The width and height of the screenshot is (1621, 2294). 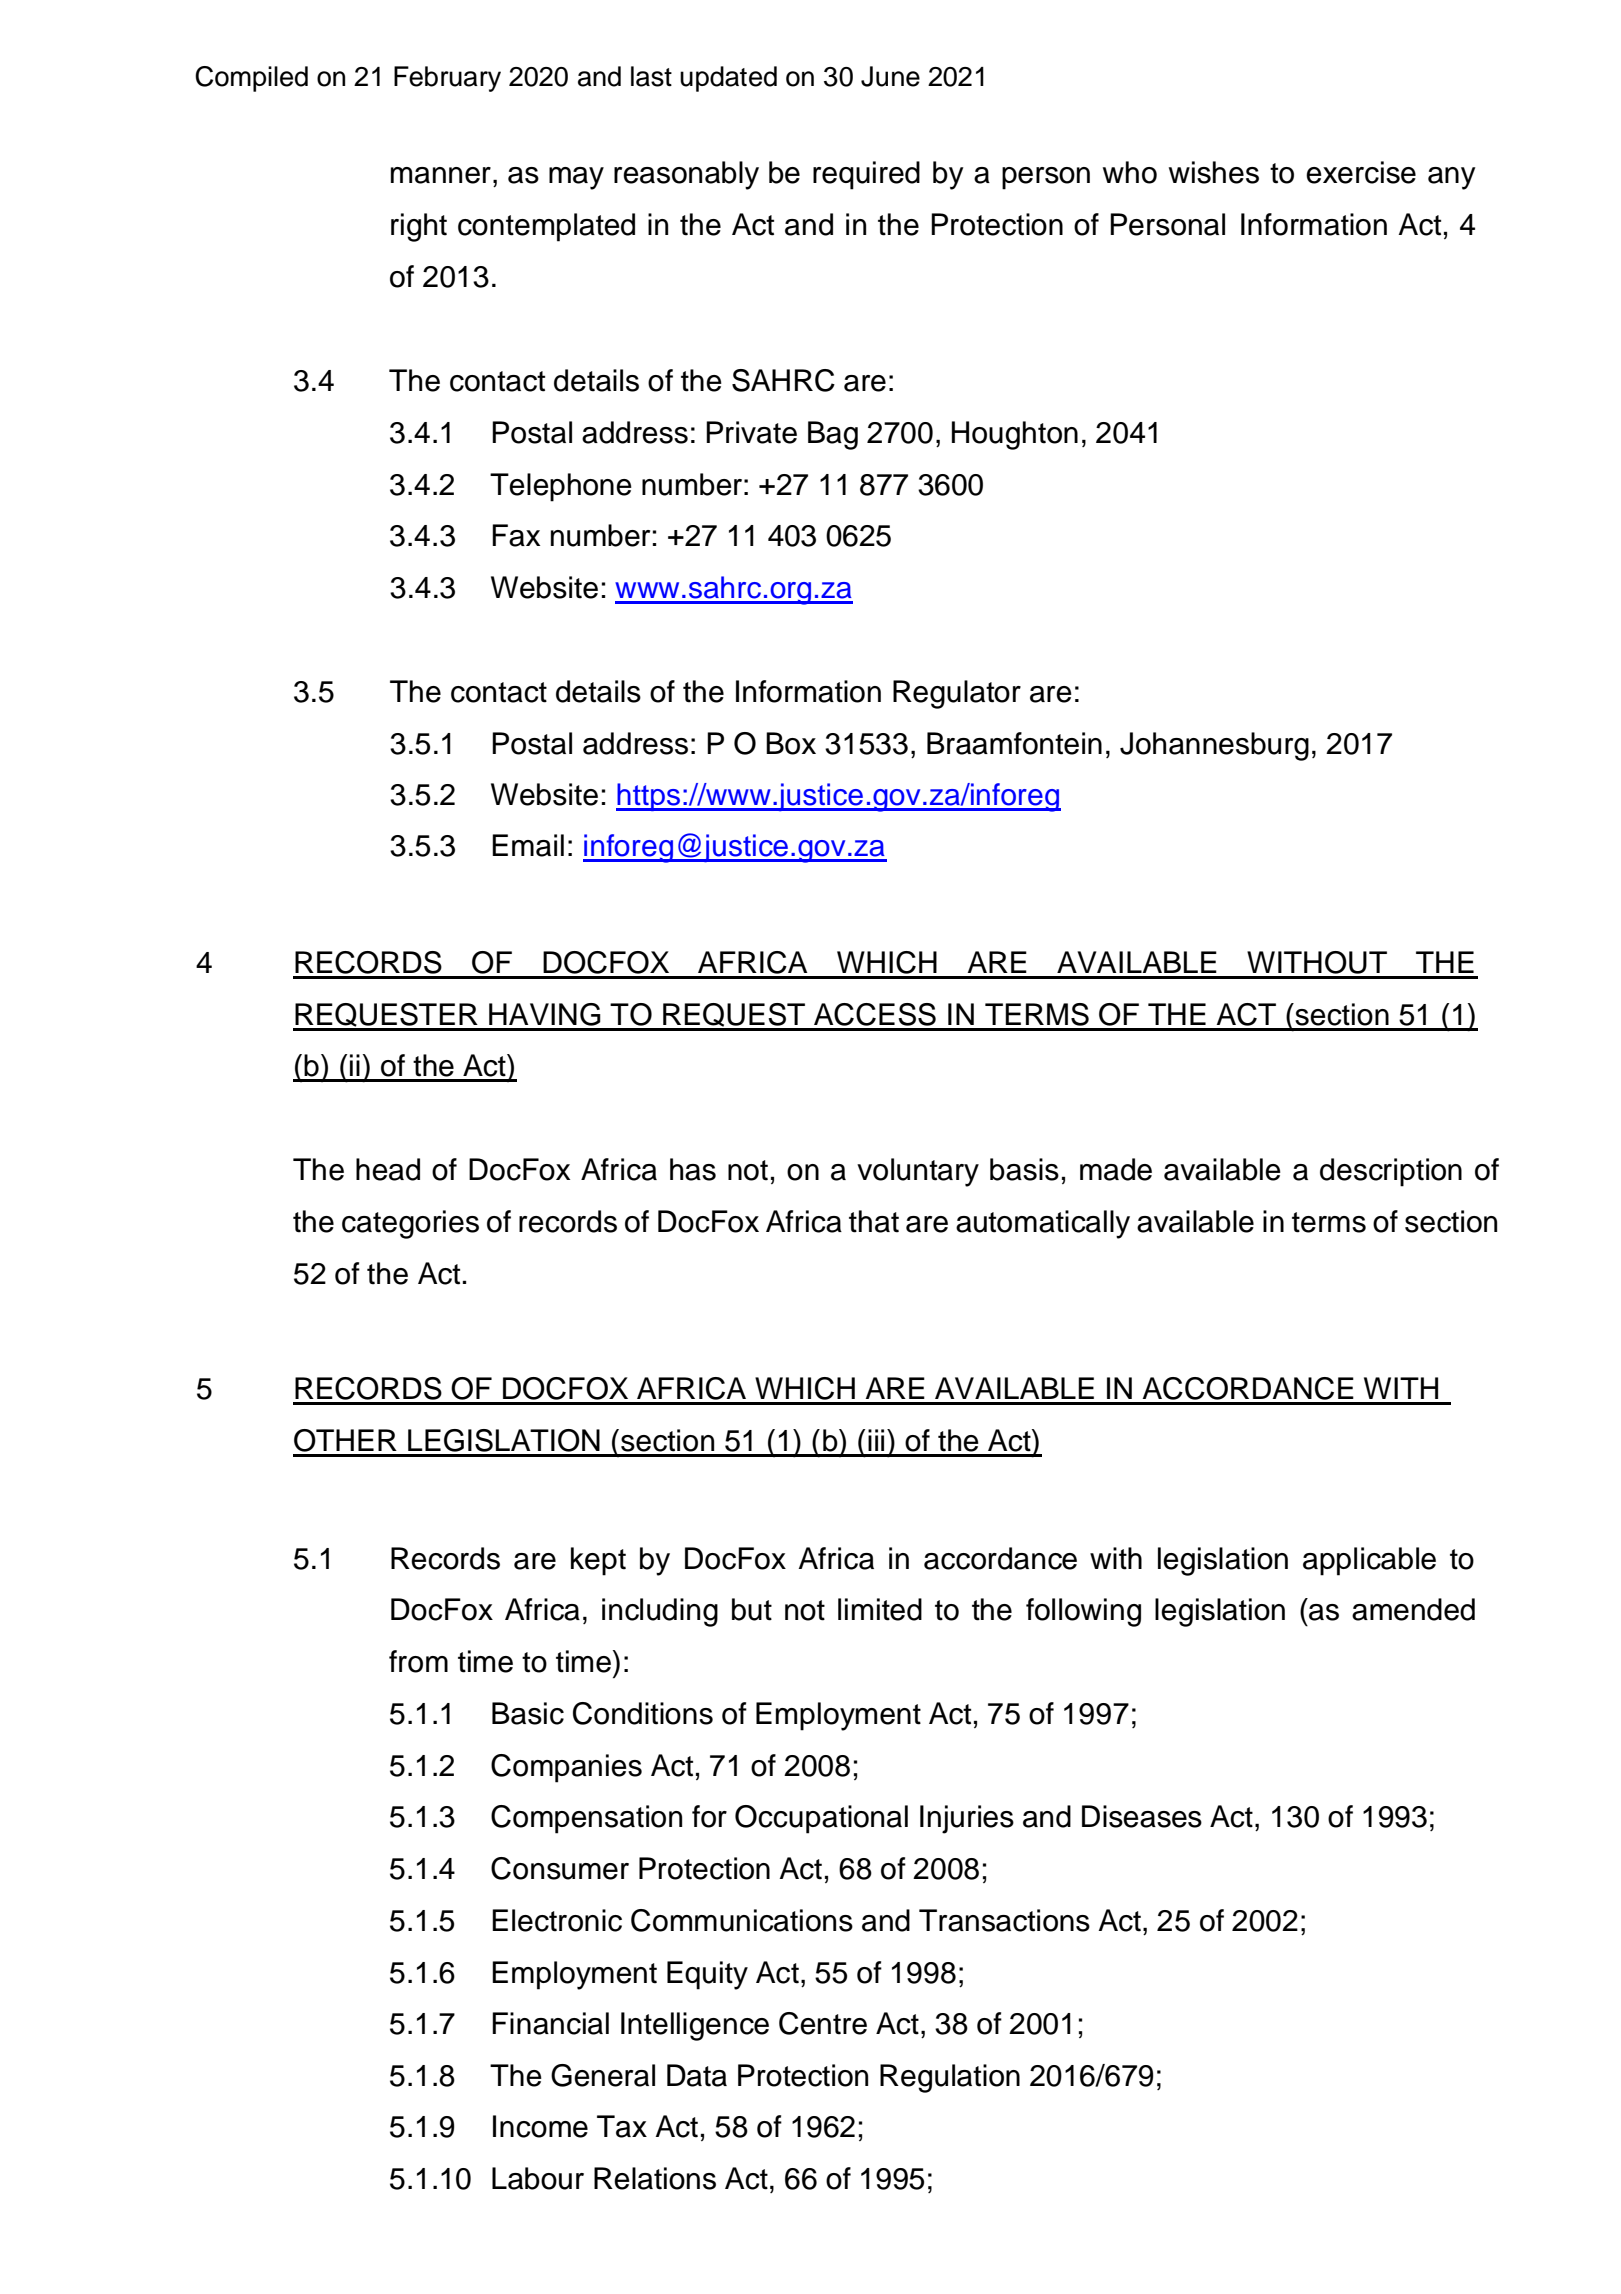 What do you see at coordinates (528, 845) in the screenshot?
I see `Email` at bounding box center [528, 845].
